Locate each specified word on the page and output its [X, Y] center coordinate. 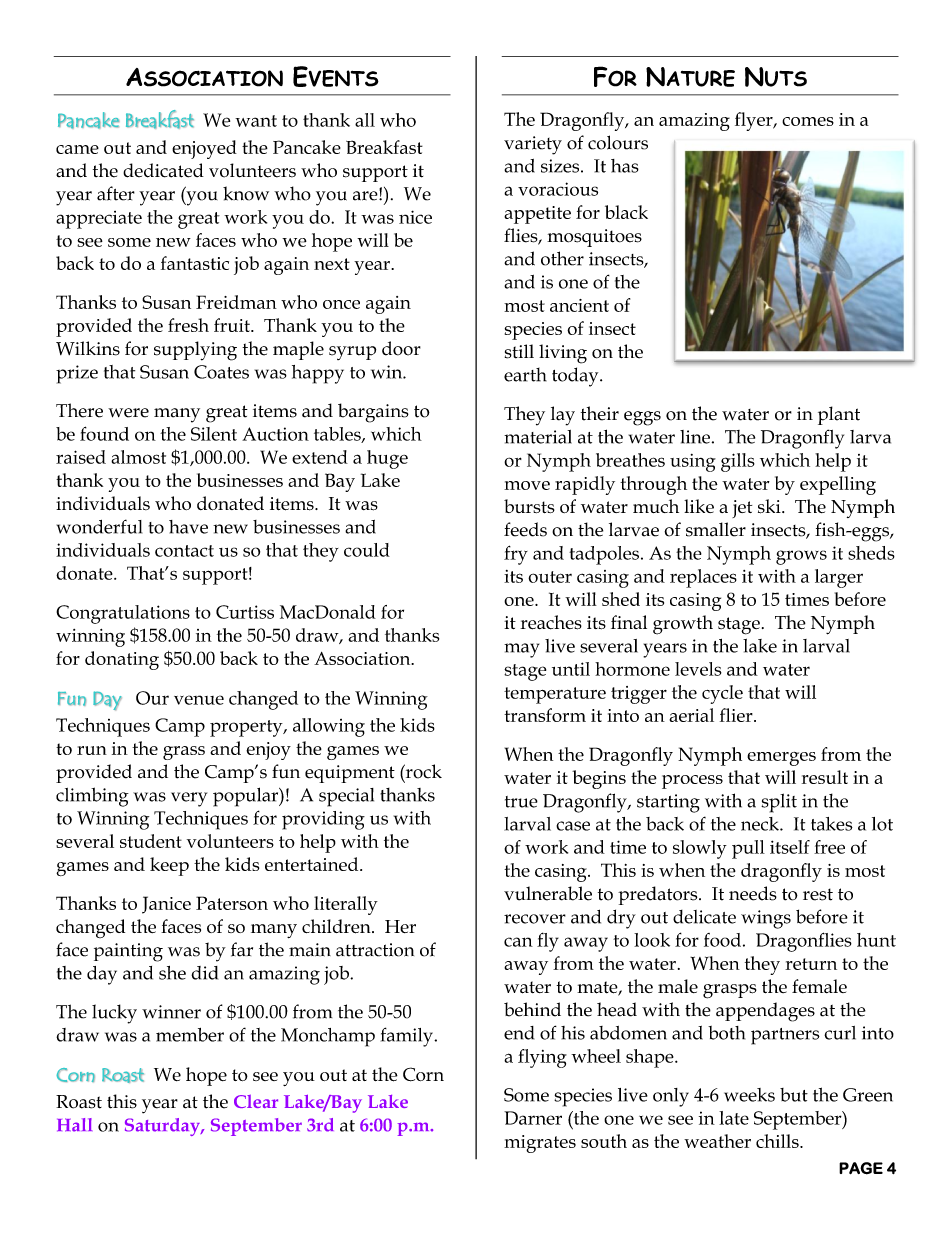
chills [778, 1141]
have [188, 527]
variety [533, 145]
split [779, 803]
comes [808, 121]
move [527, 485]
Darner [533, 1118]
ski [770, 506]
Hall [74, 1125]
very [189, 799]
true [521, 802]
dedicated [163, 170]
